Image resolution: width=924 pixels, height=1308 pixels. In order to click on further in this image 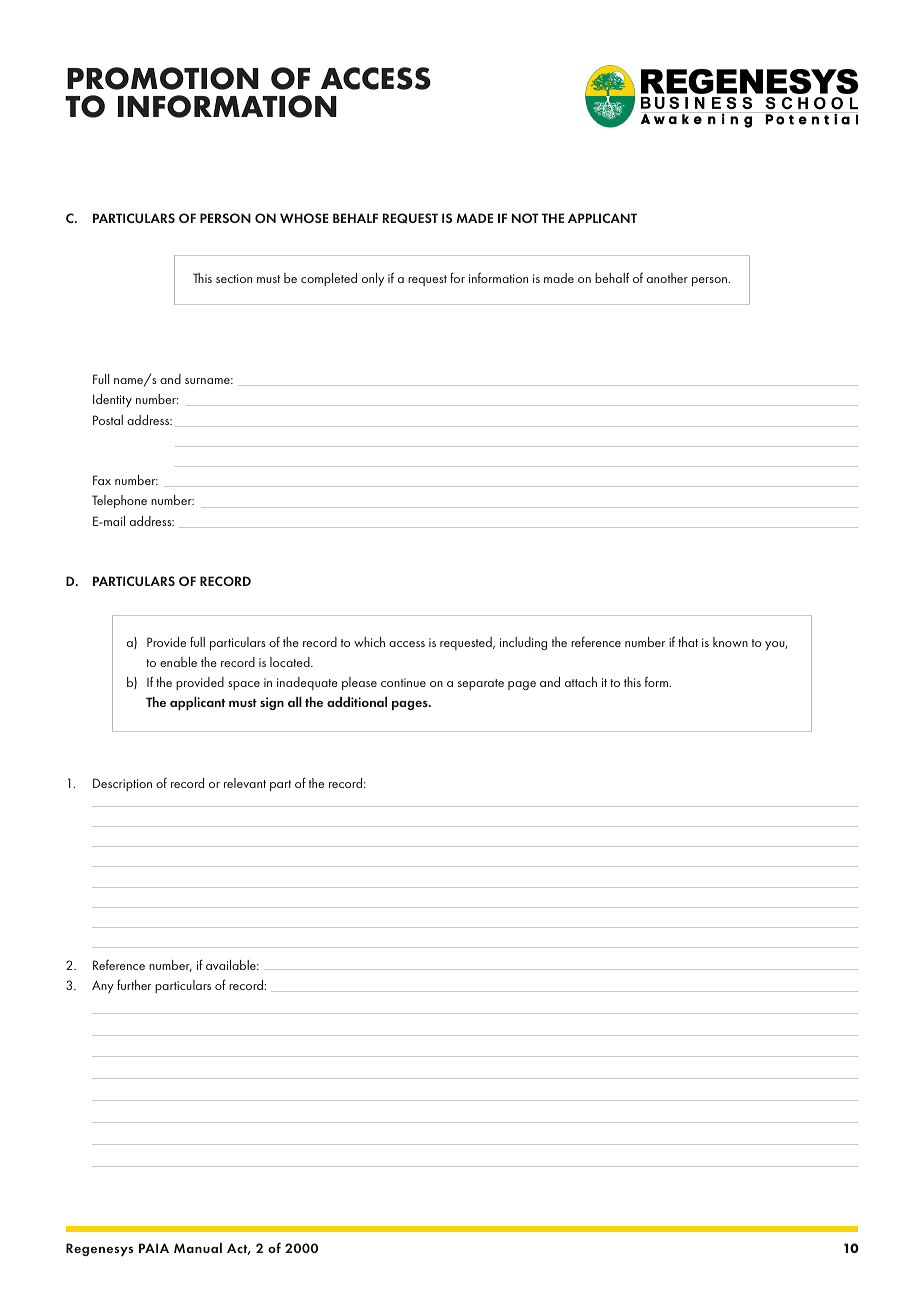, I will do `click(134, 984)`.
